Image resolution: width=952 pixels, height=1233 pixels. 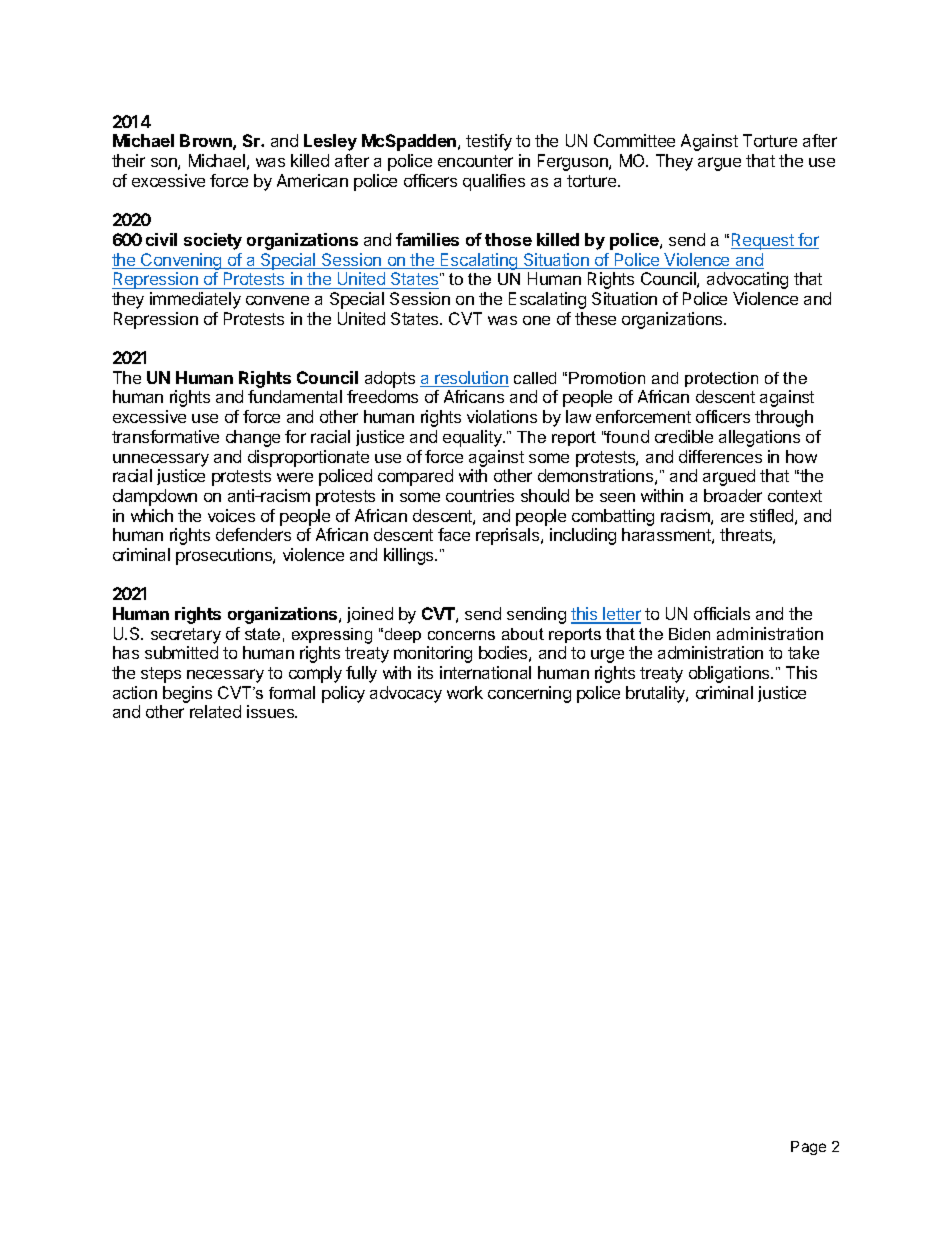 I want to click on their, so click(x=128, y=160).
